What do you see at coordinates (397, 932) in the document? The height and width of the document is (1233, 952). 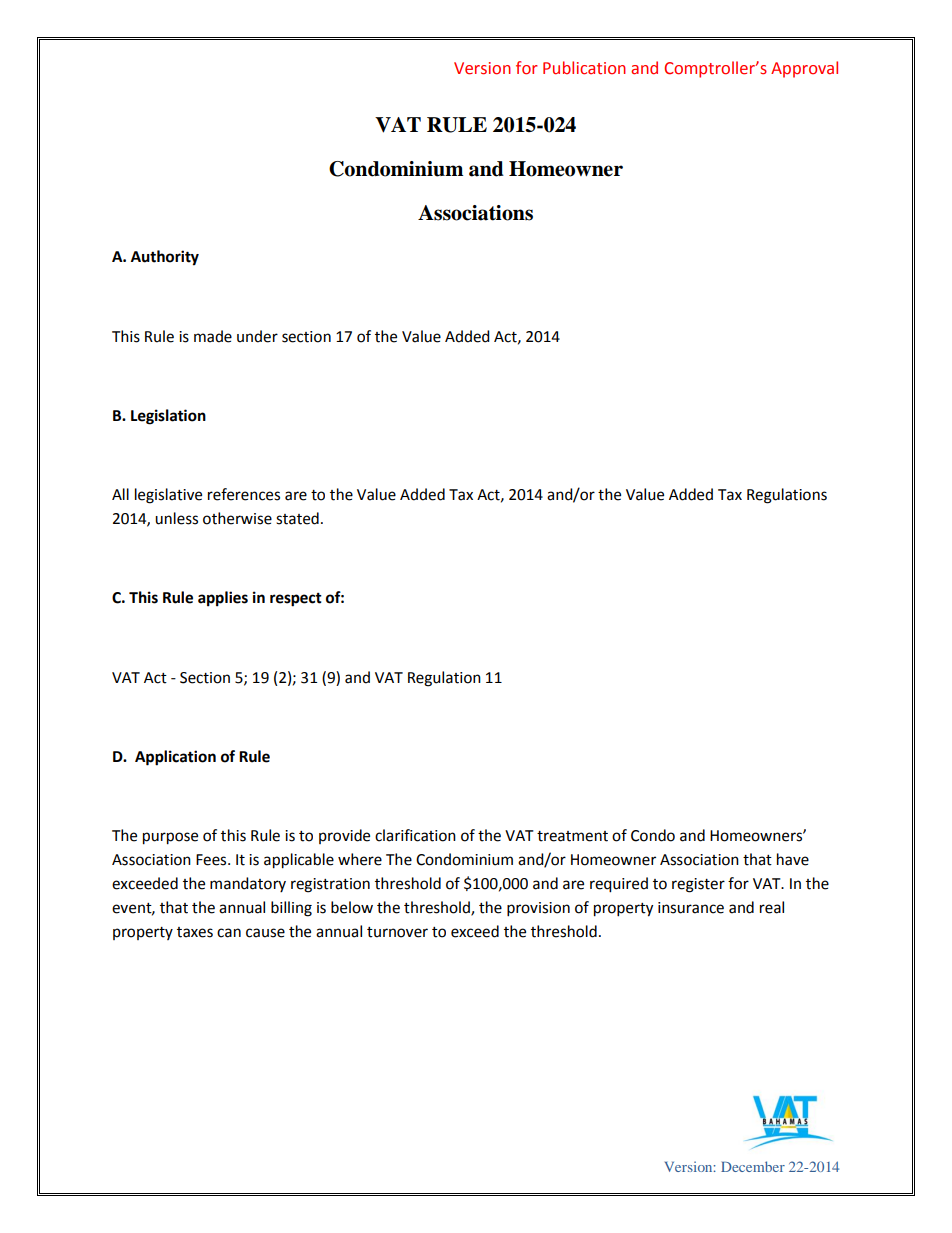 I see `turnover` at bounding box center [397, 932].
